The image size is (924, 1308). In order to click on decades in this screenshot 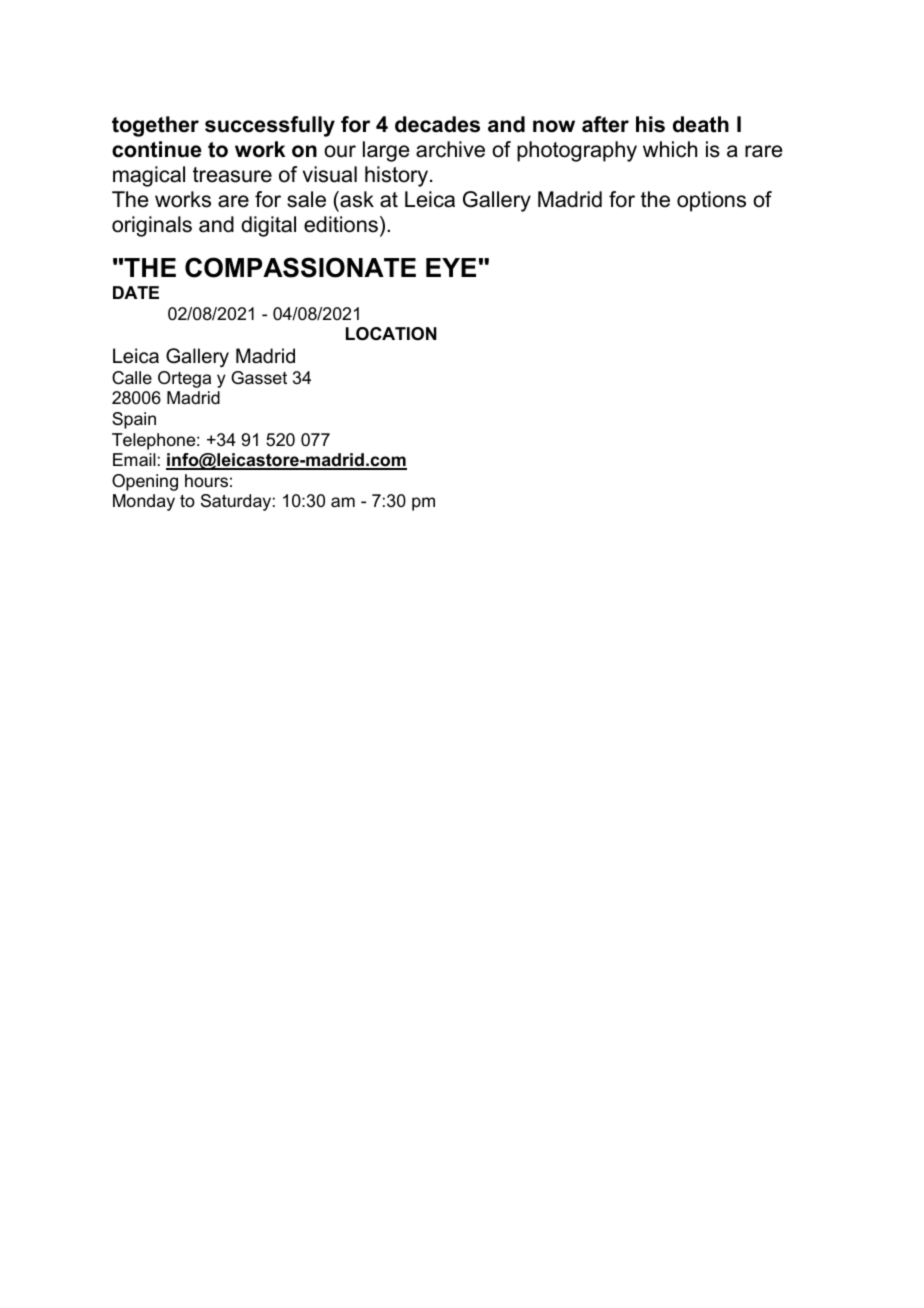, I will do `click(437, 124)`.
